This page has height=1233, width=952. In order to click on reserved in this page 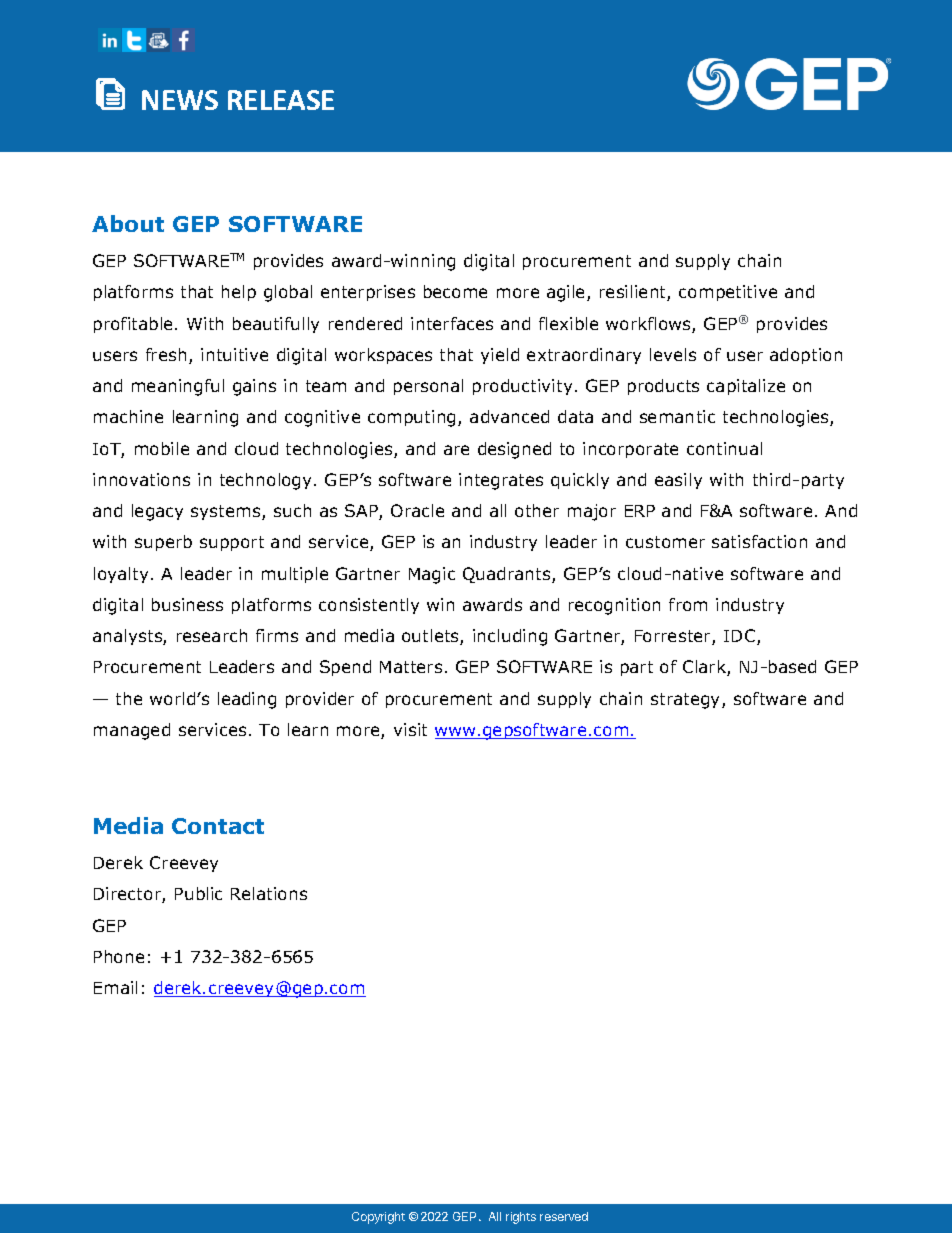, I will do `click(564, 1216)`.
